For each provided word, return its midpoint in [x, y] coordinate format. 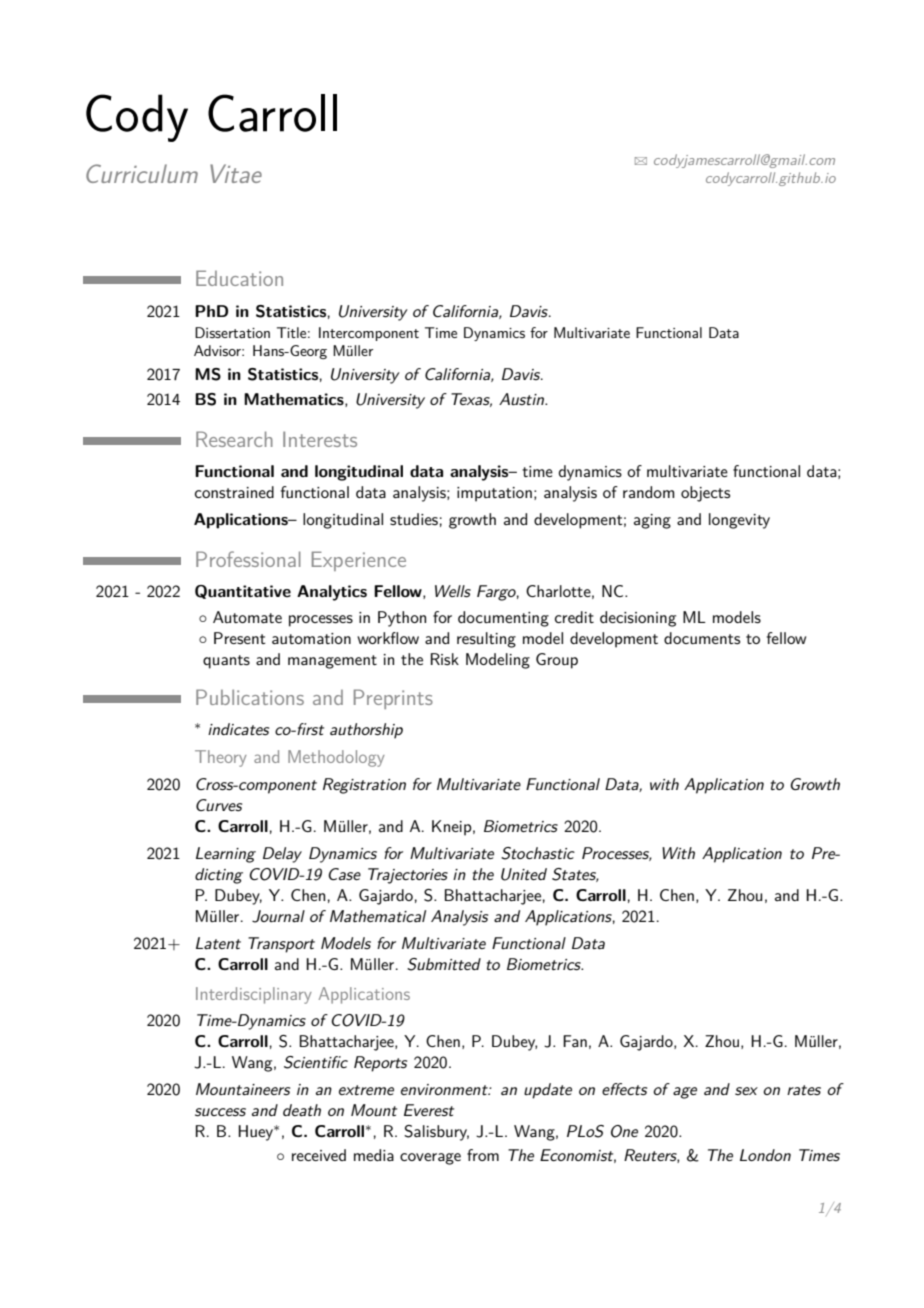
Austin [523, 399]
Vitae [236, 173]
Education [239, 278]
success [220, 1112]
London [765, 1155]
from [483, 1155]
